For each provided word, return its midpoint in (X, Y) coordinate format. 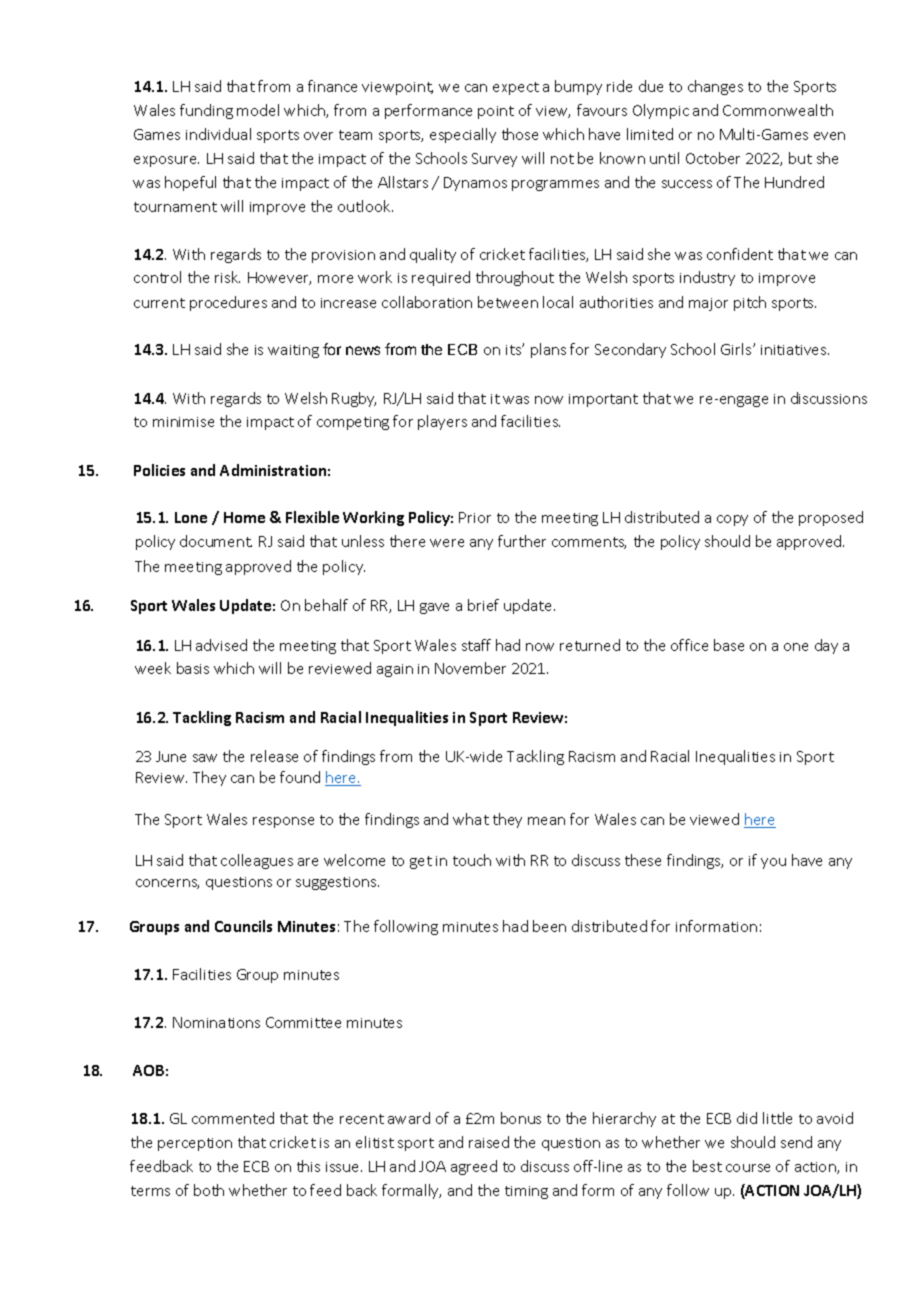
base (729, 645)
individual (218, 134)
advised (221, 645)
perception (195, 1144)
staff (476, 645)
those (520, 134)
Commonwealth (778, 110)
